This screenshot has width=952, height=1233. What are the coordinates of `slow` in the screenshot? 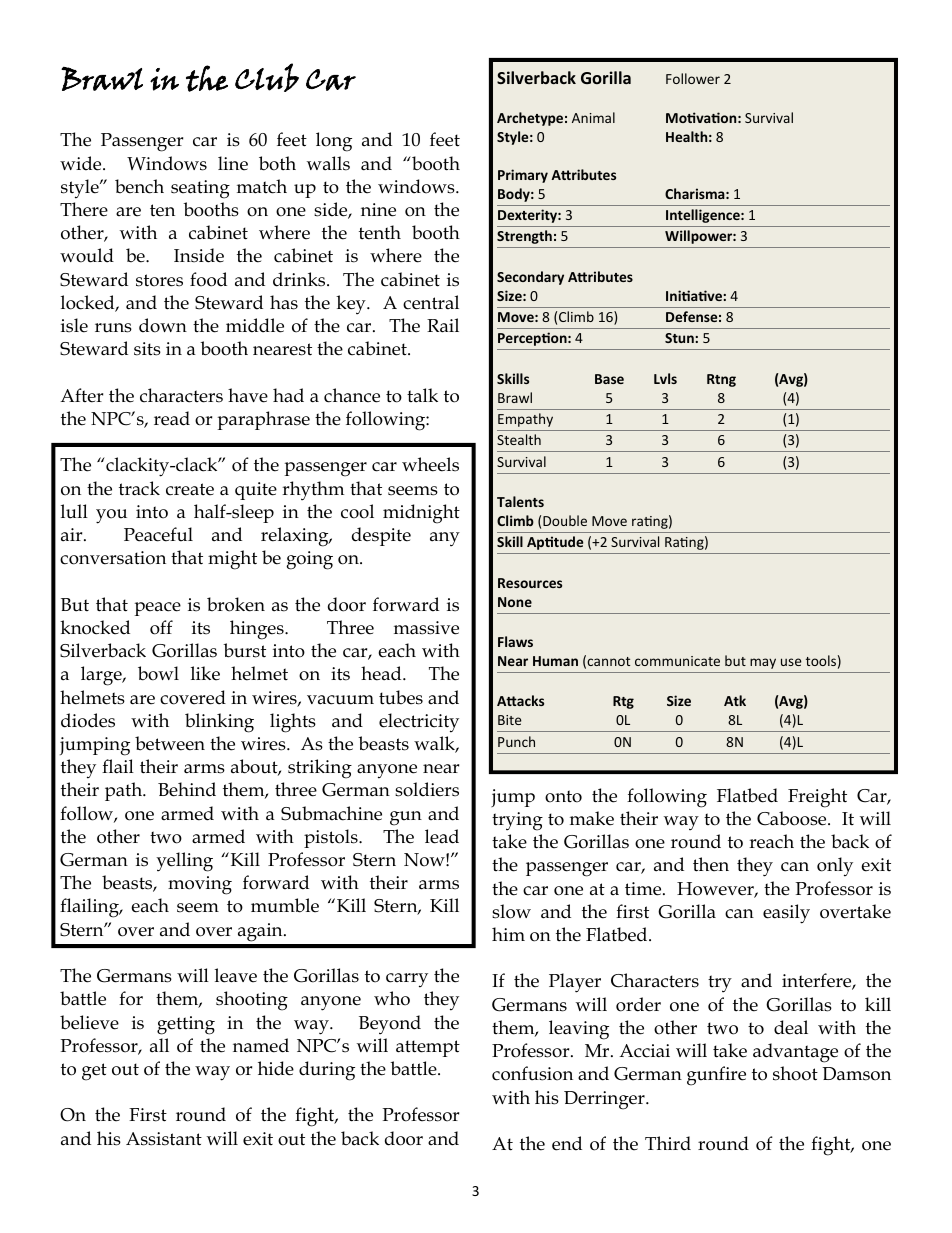 It's located at (511, 911).
